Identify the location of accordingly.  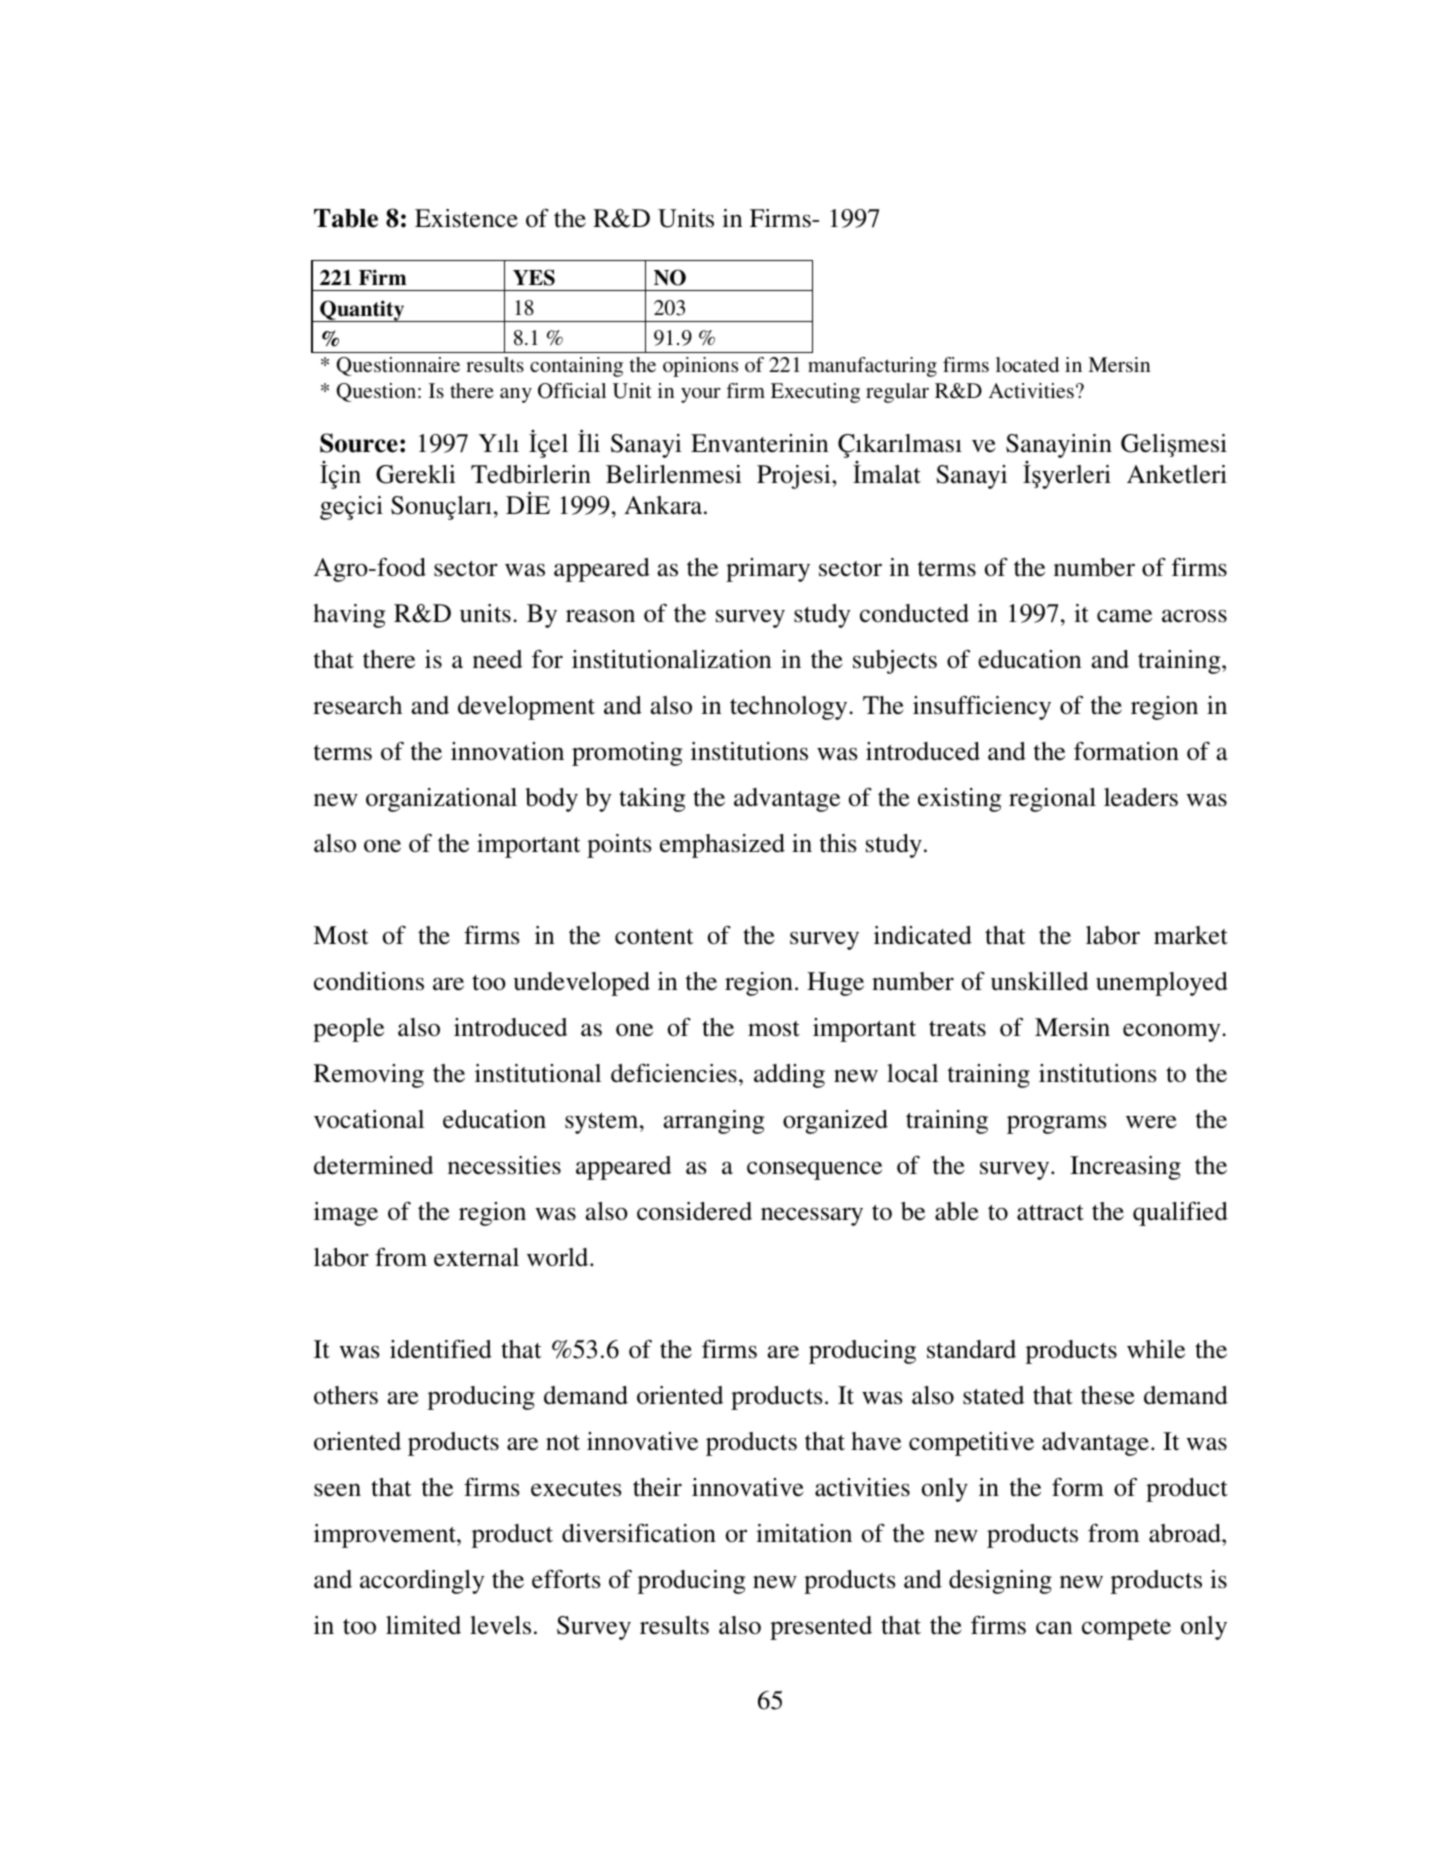
(422, 1582).
